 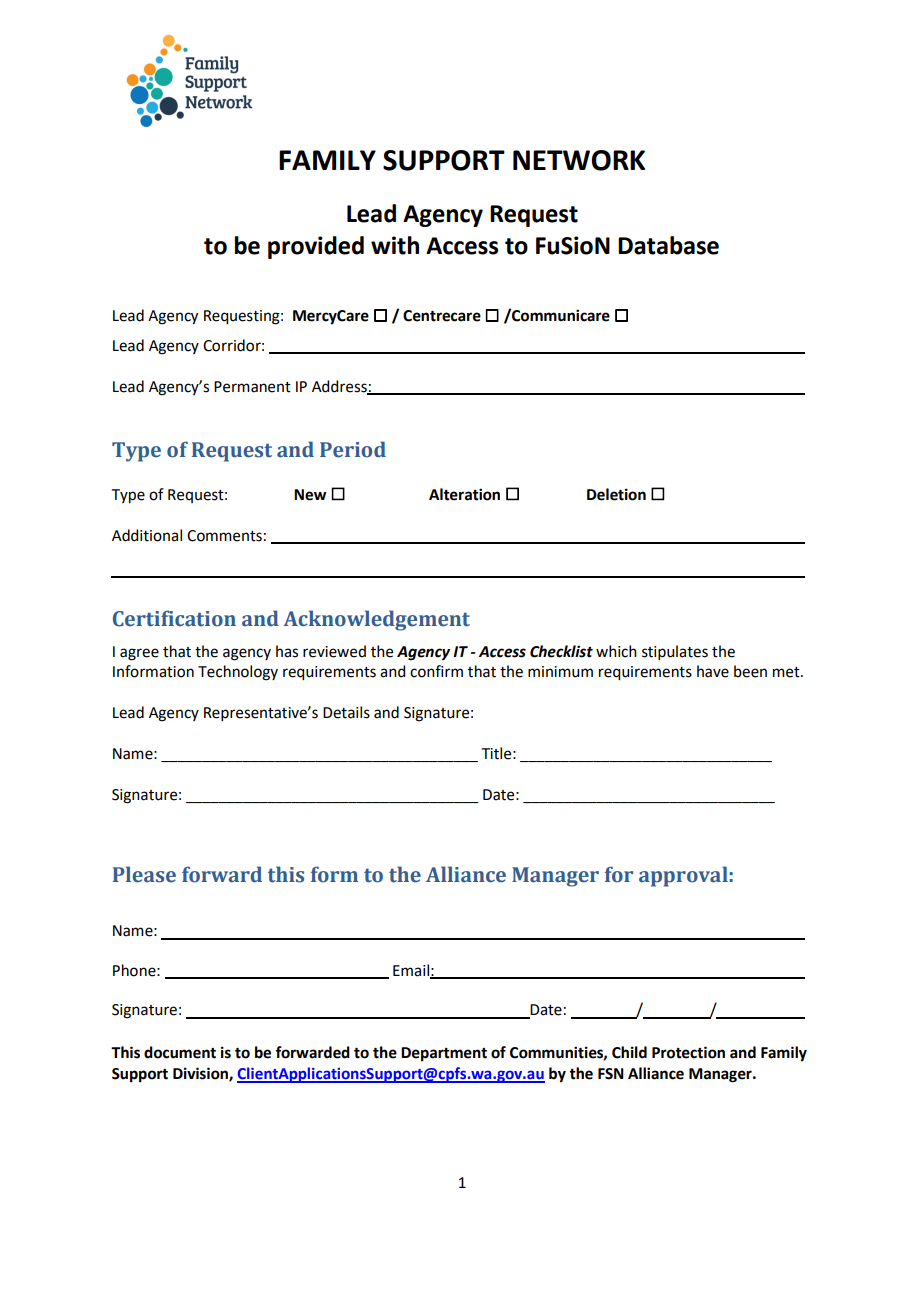 What do you see at coordinates (668, 245) in the screenshot?
I see `Database` at bounding box center [668, 245].
